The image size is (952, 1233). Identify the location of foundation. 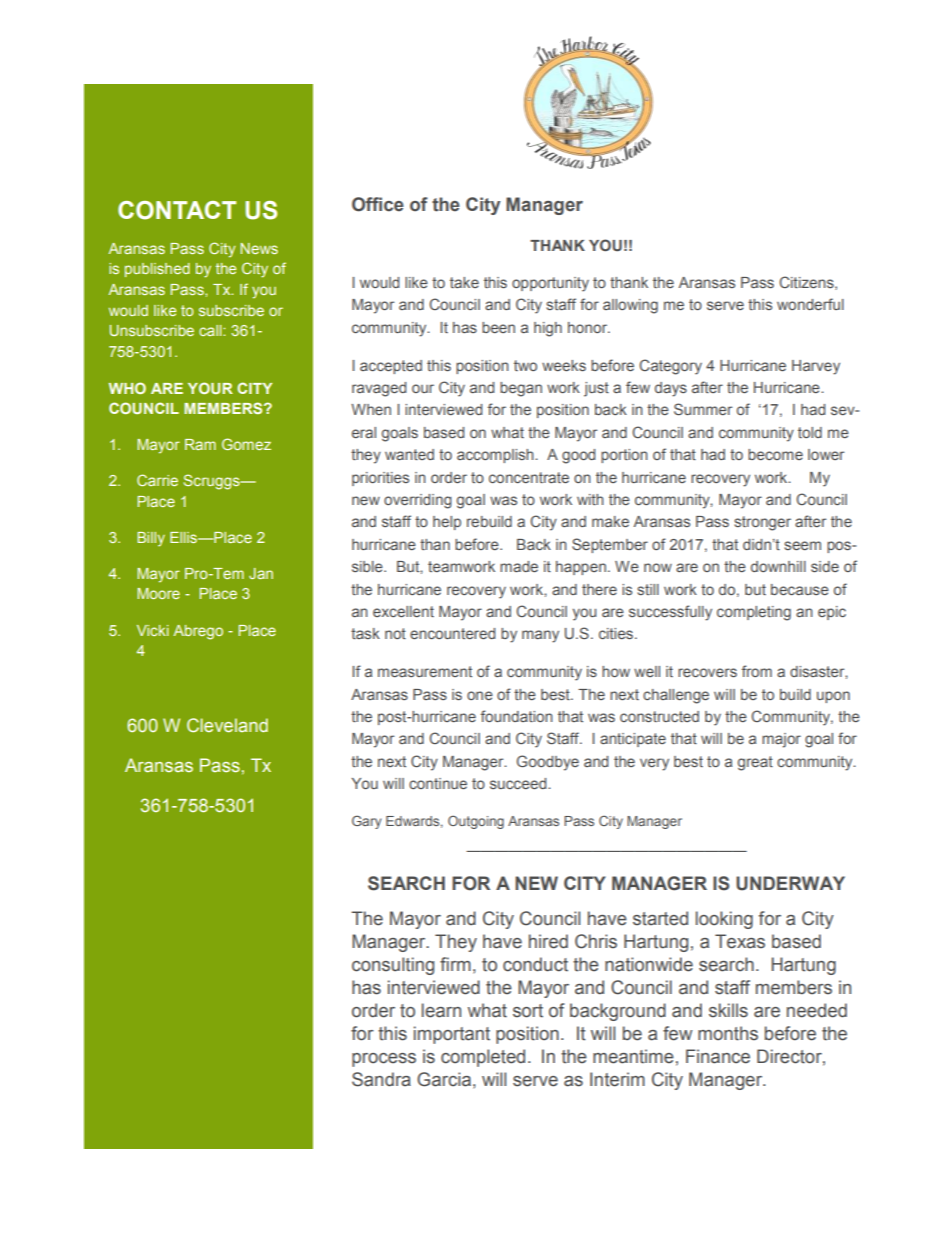
(517, 716).
